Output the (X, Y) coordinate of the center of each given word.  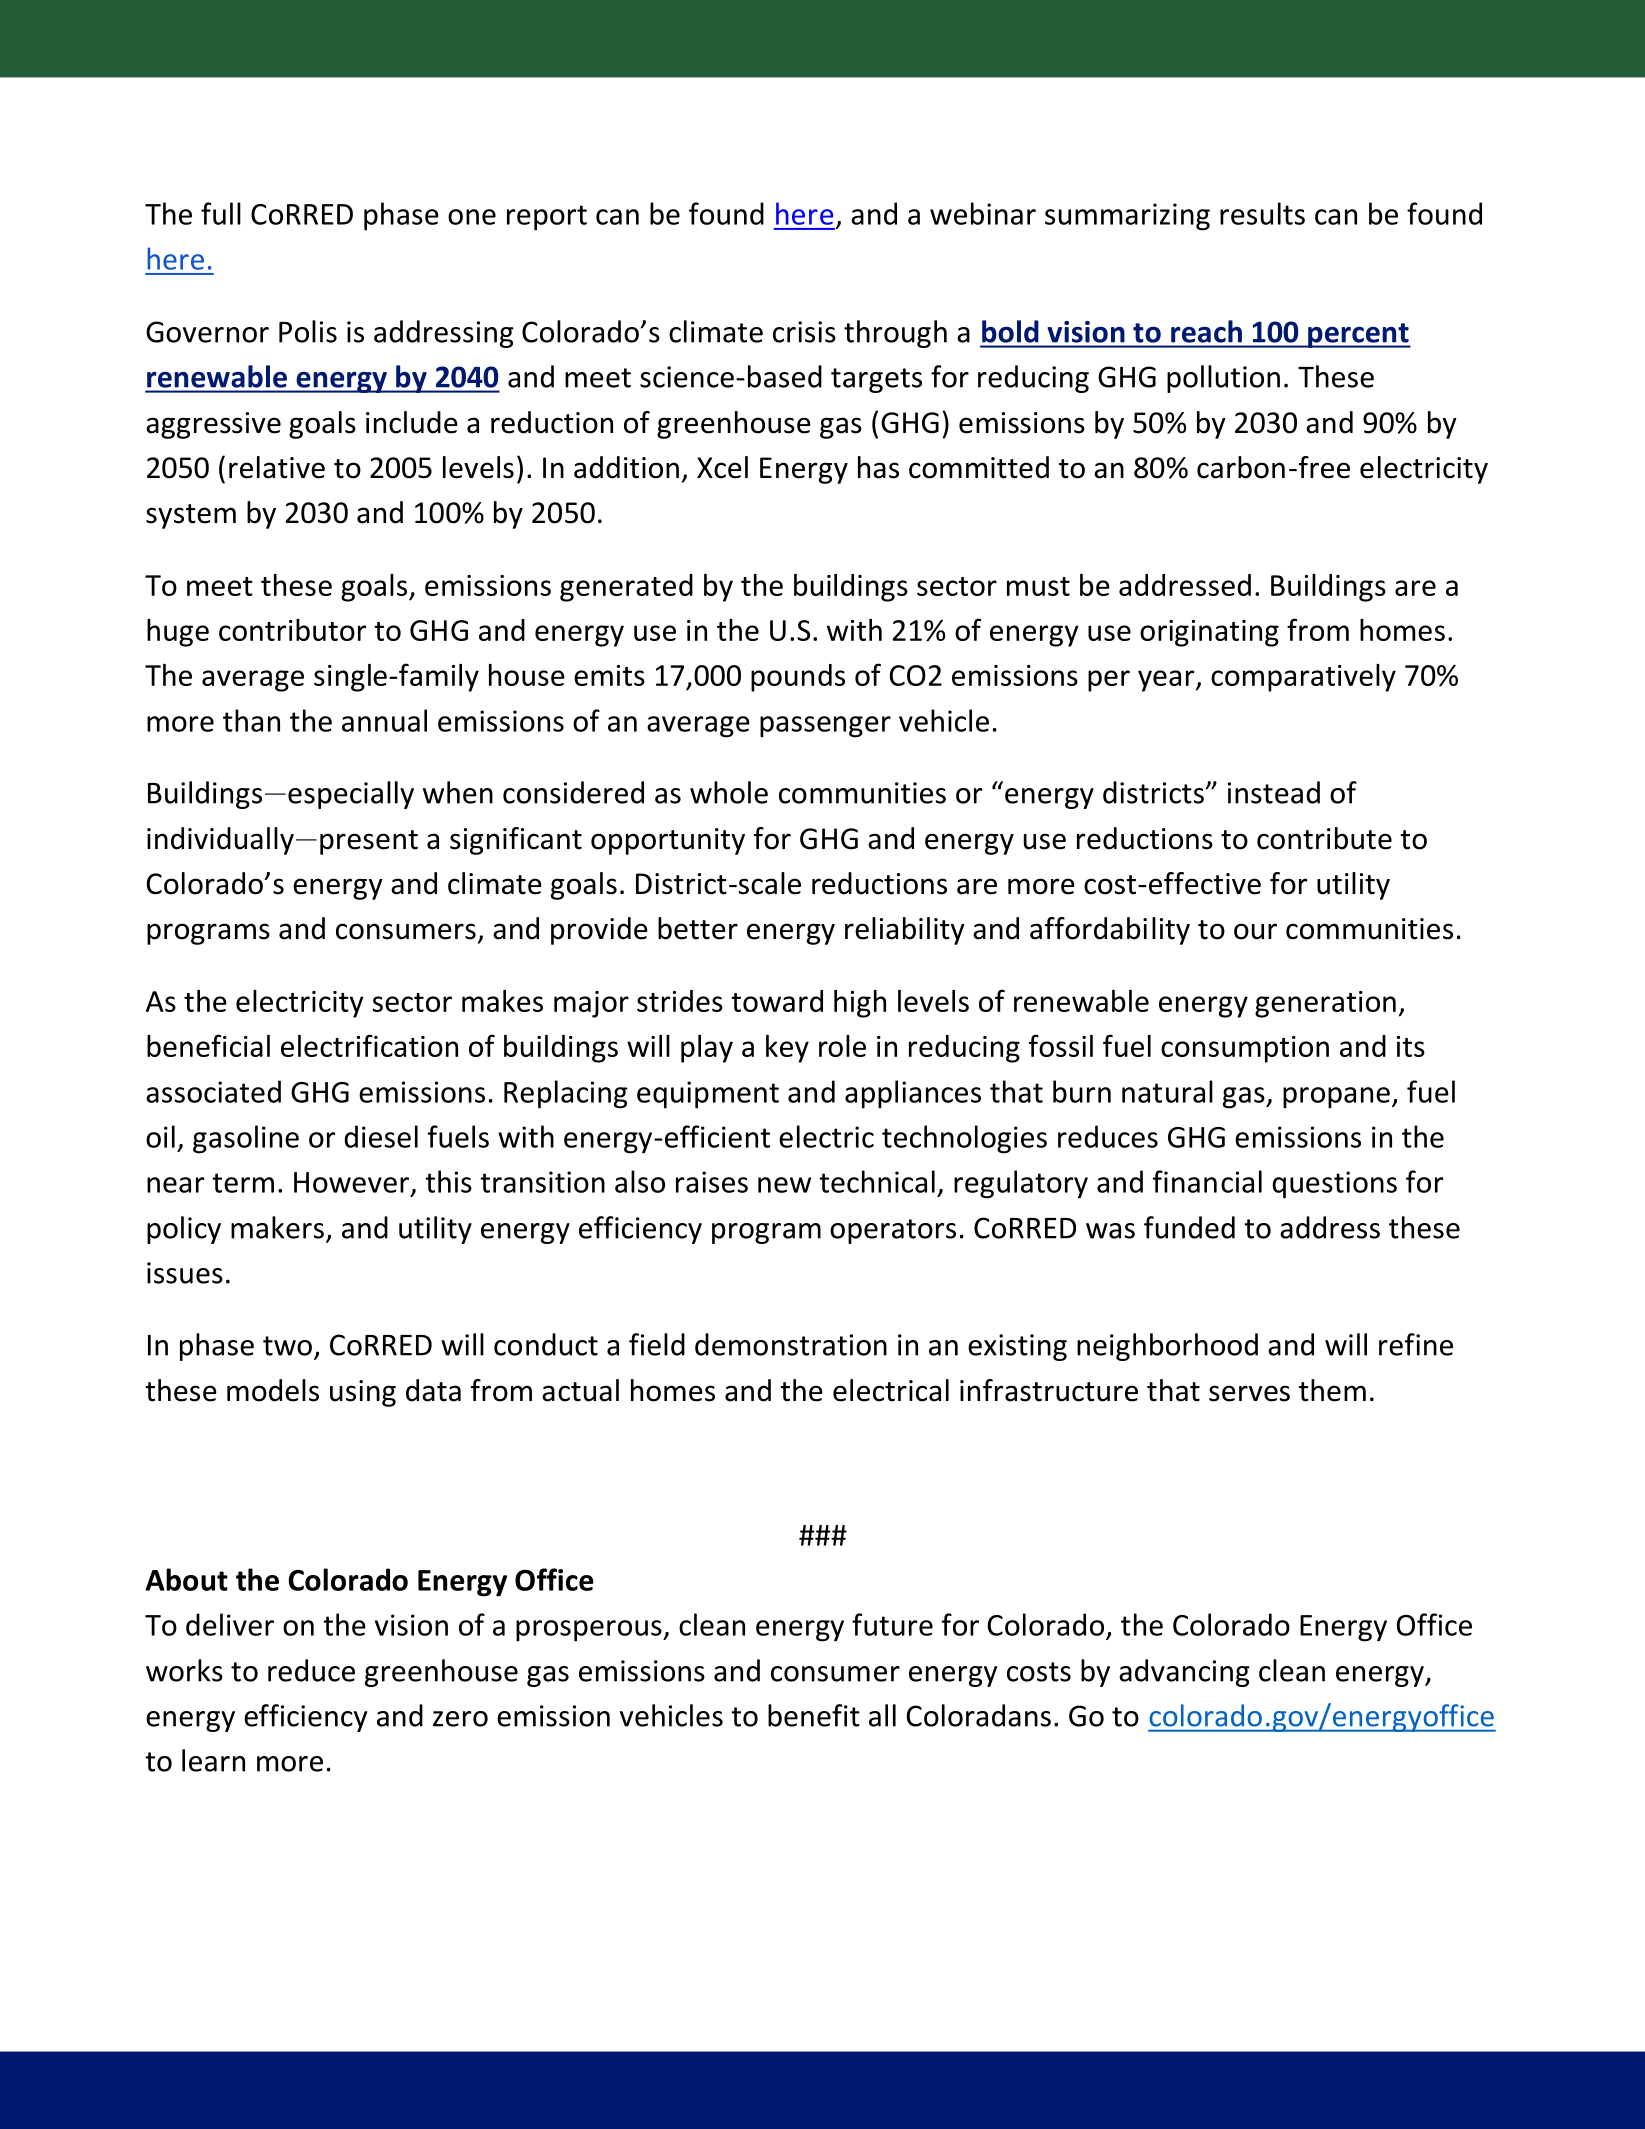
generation (1325, 1004)
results (1262, 213)
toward (777, 1001)
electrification (369, 1045)
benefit (814, 1715)
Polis (308, 331)
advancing (1184, 1673)
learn (213, 1760)
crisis (804, 332)
